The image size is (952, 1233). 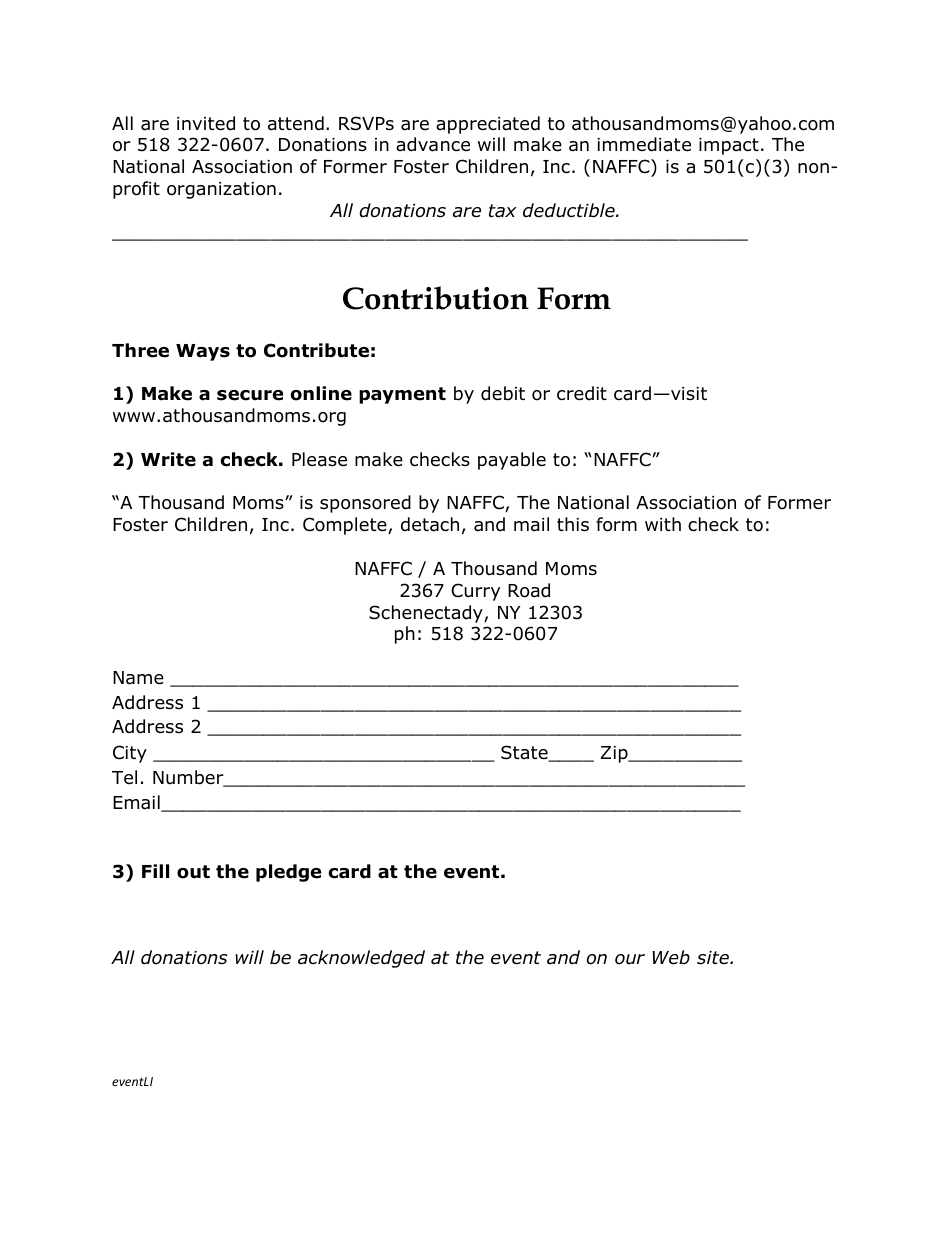 What do you see at coordinates (582, 393) in the screenshot?
I see `credit` at bounding box center [582, 393].
